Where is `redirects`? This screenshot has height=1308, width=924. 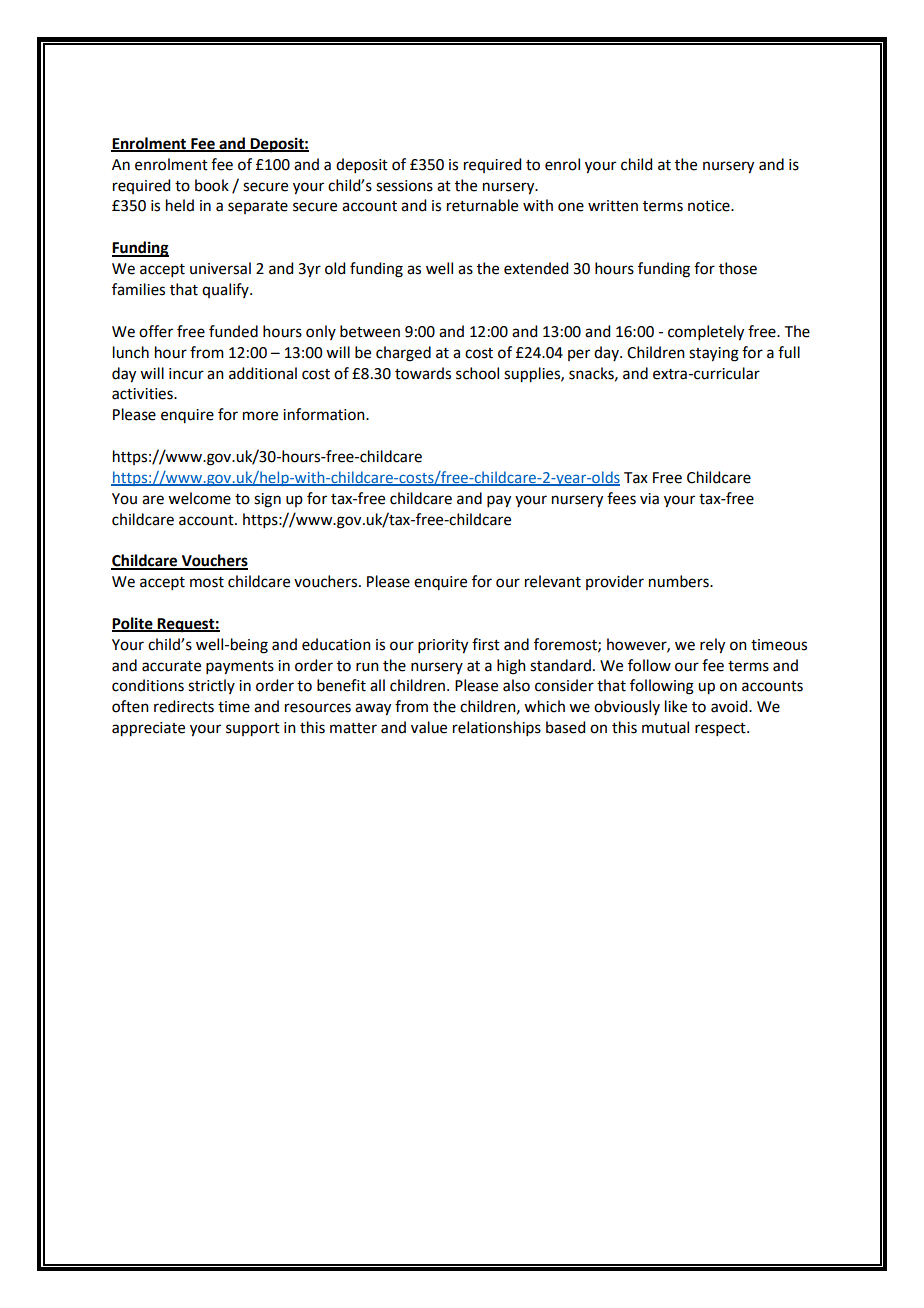
redirects is located at coordinates (184, 706).
